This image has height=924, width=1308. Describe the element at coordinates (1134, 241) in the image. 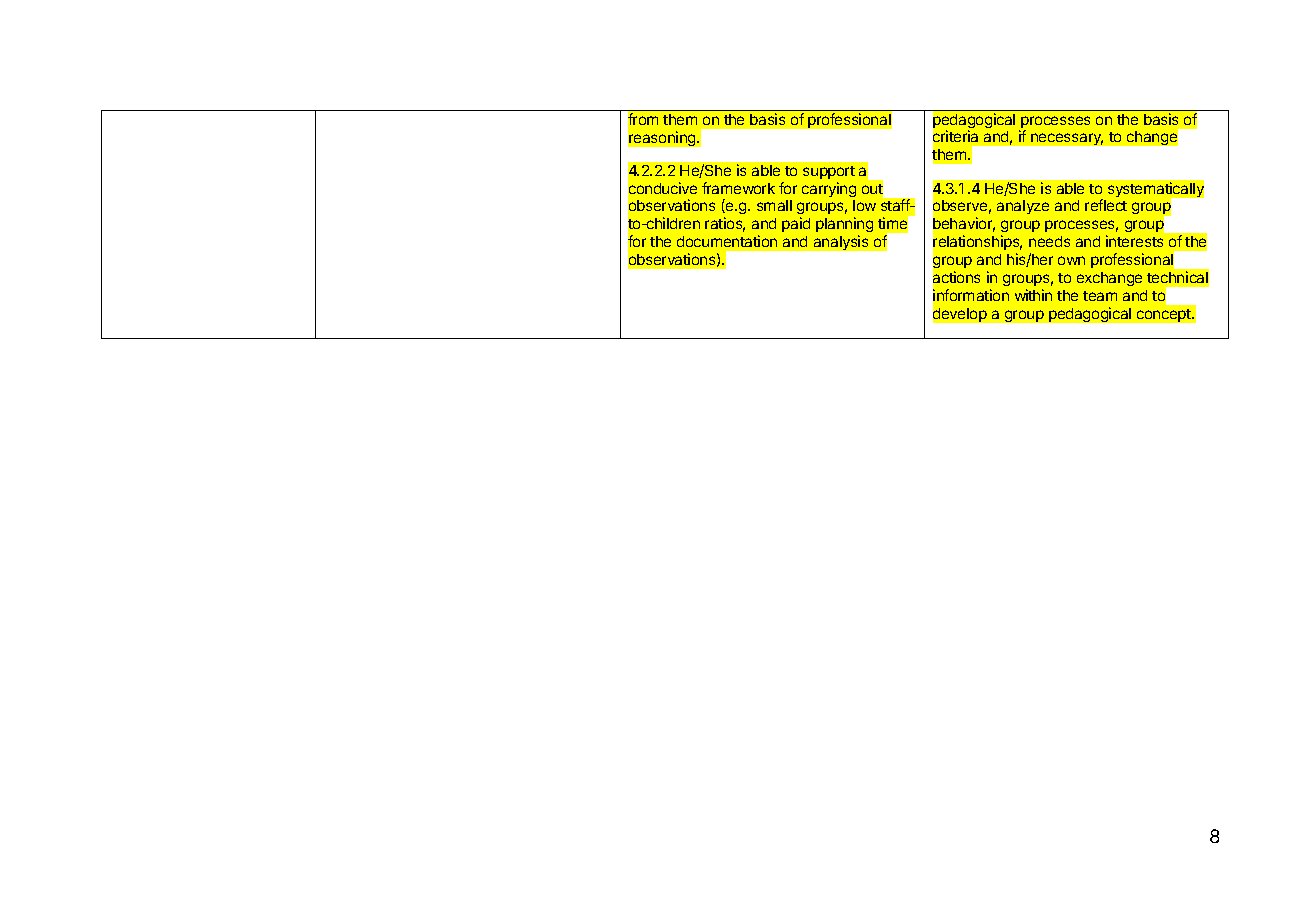

I see `interests` at that location.
